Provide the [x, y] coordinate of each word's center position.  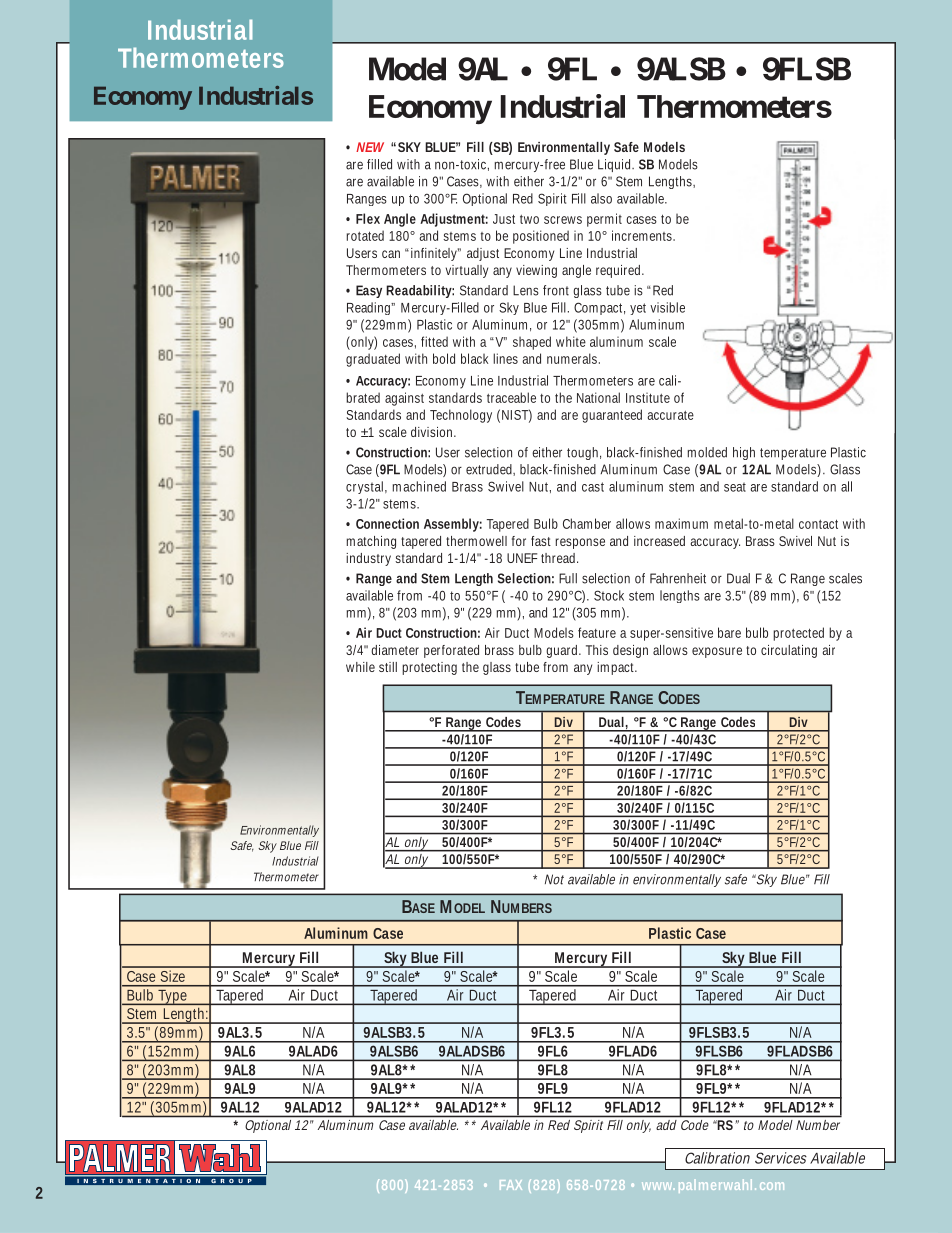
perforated [451, 651]
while [360, 667]
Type [173, 997]
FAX [511, 1185]
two [529, 219]
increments [643, 235]
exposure [717, 652]
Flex [368, 218]
